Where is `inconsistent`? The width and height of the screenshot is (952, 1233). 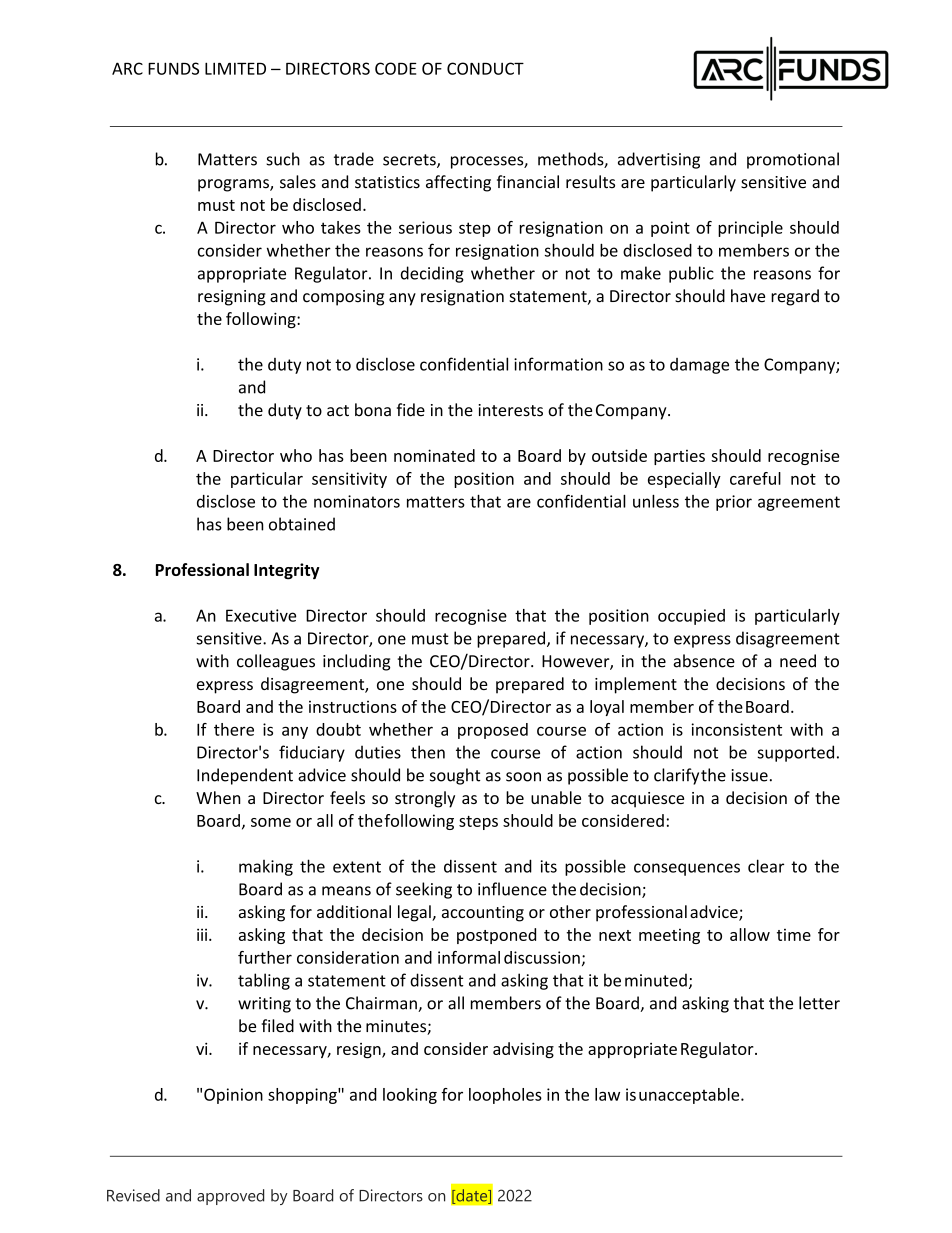 inconsistent is located at coordinates (736, 729).
